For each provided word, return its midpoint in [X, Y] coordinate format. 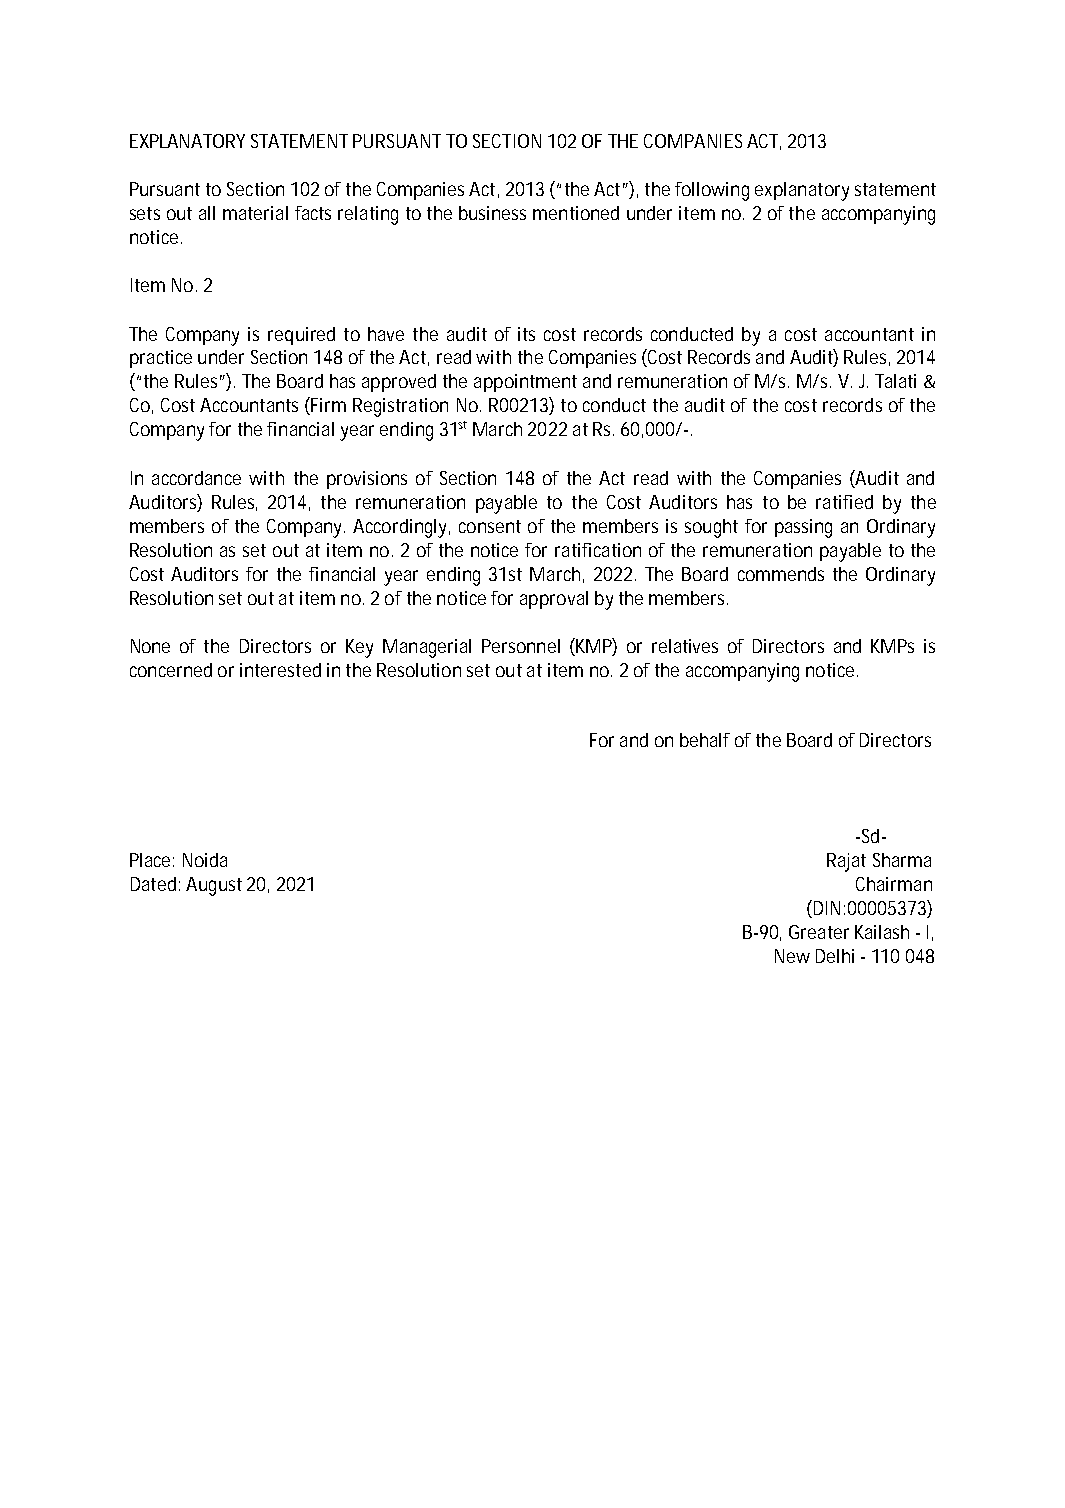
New [792, 956]
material [255, 213]
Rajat [846, 862]
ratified [844, 502]
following [712, 191]
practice [161, 359]
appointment [525, 383]
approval [554, 600]
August [214, 886]
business [492, 213]
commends [781, 574]
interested [280, 670]
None [150, 646]
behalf [705, 740]
